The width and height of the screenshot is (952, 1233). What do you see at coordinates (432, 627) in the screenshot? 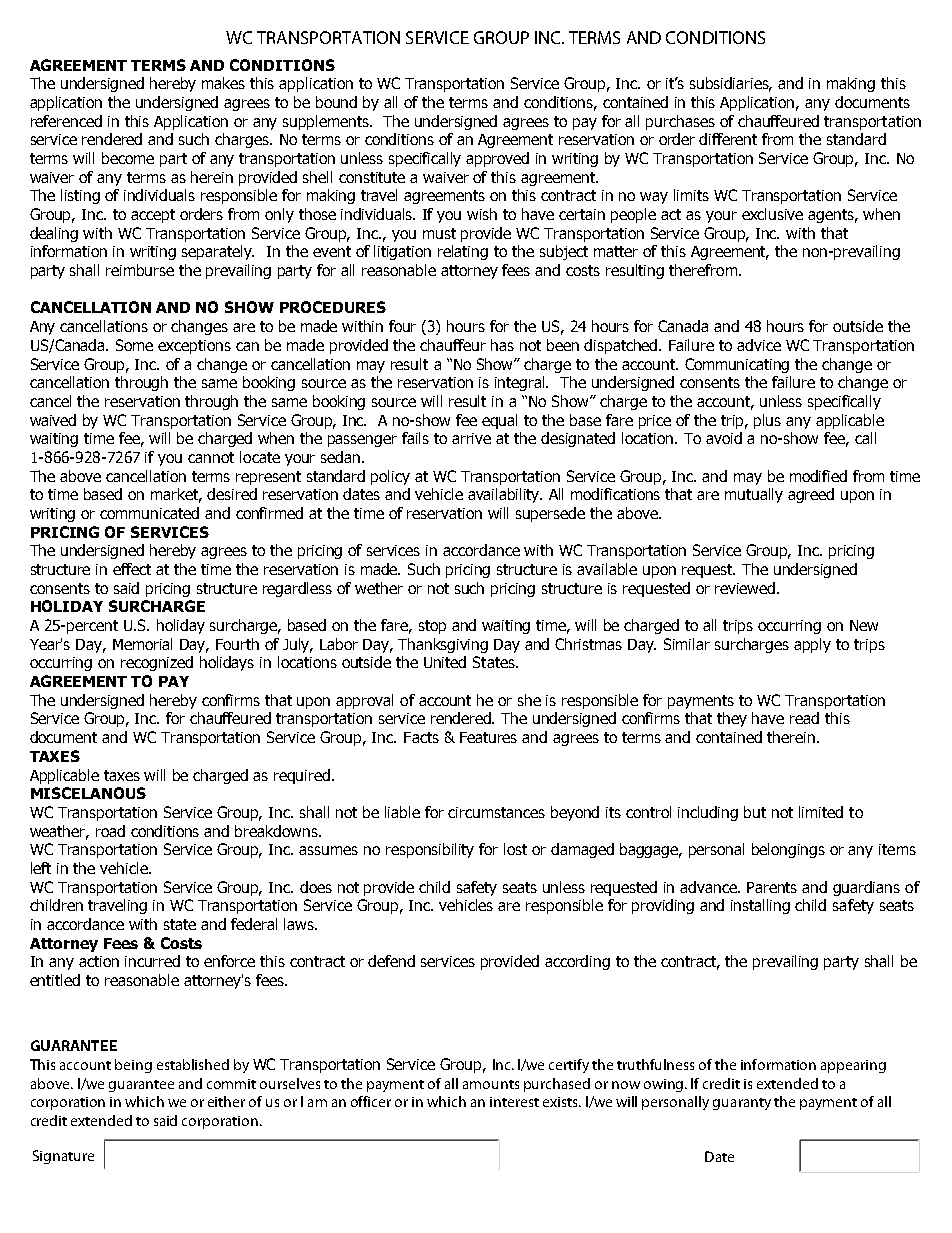
I see `stop` at bounding box center [432, 627].
